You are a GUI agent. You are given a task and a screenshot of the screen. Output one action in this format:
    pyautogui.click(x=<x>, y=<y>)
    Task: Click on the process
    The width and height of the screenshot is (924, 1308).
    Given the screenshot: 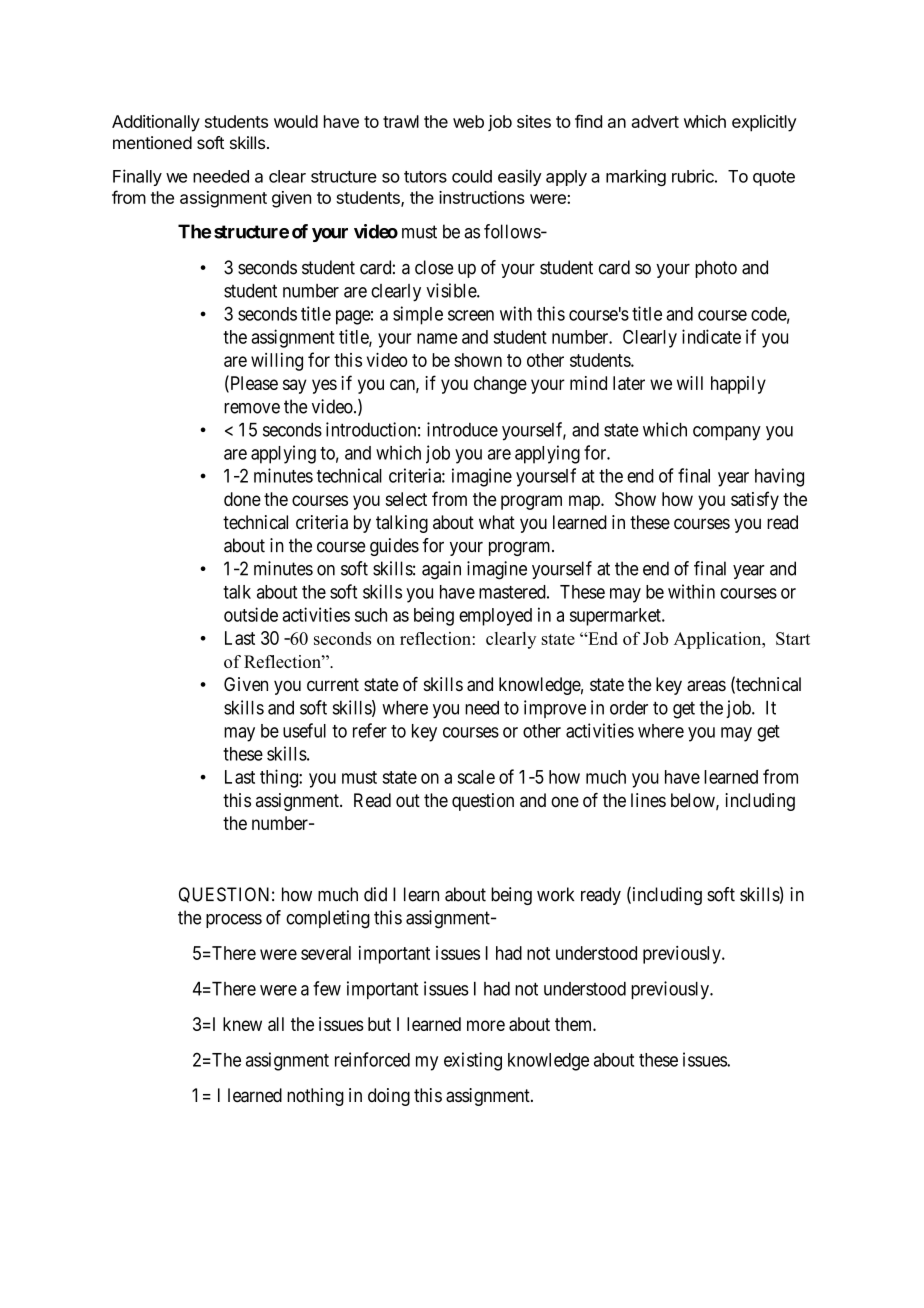 What is the action you would take?
    pyautogui.click(x=234, y=921)
